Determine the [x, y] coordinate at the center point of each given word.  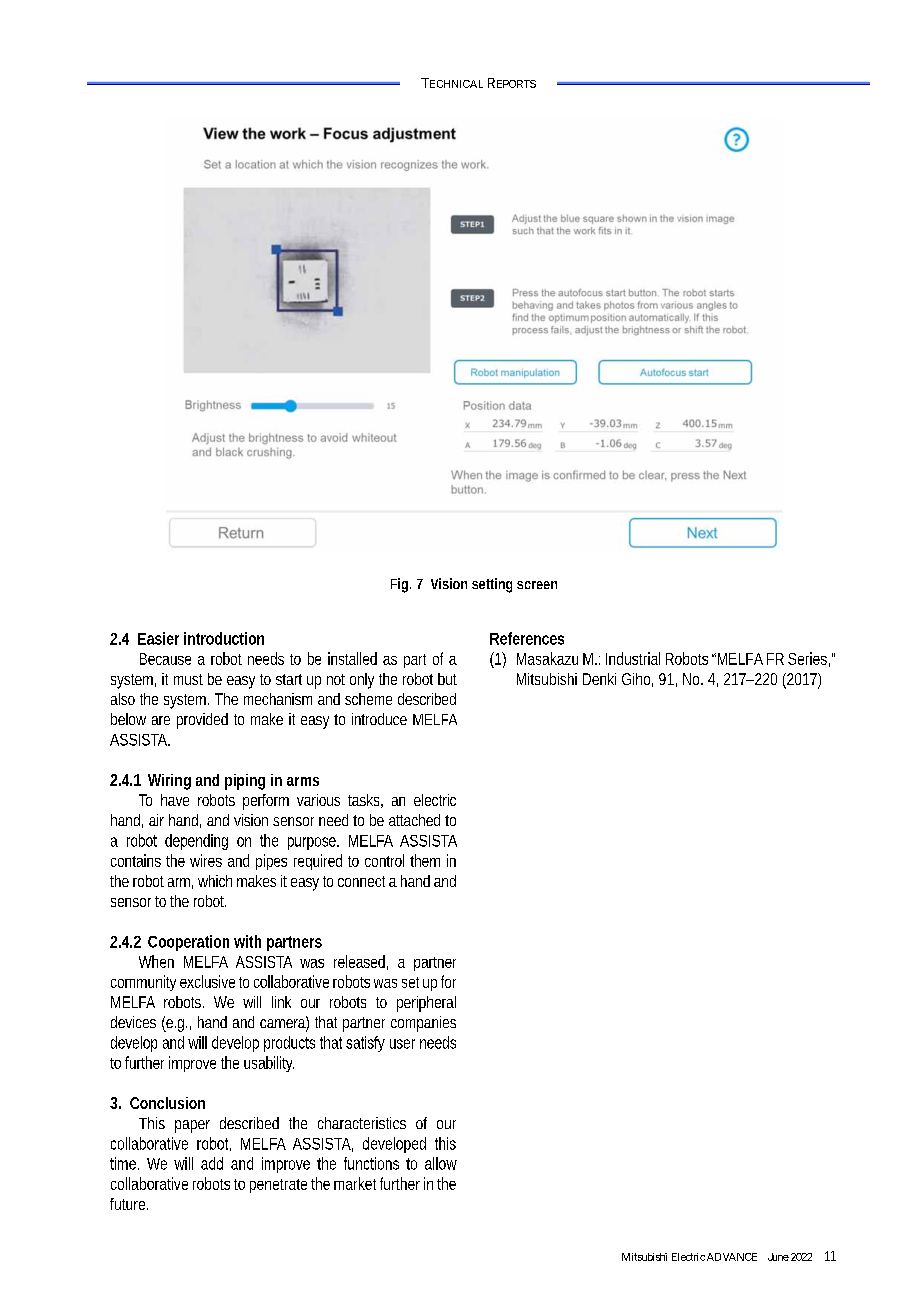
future [129, 1204]
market [355, 1183]
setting [492, 585]
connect [361, 881]
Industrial [633, 658]
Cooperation [188, 943]
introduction [224, 638]
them [425, 860]
